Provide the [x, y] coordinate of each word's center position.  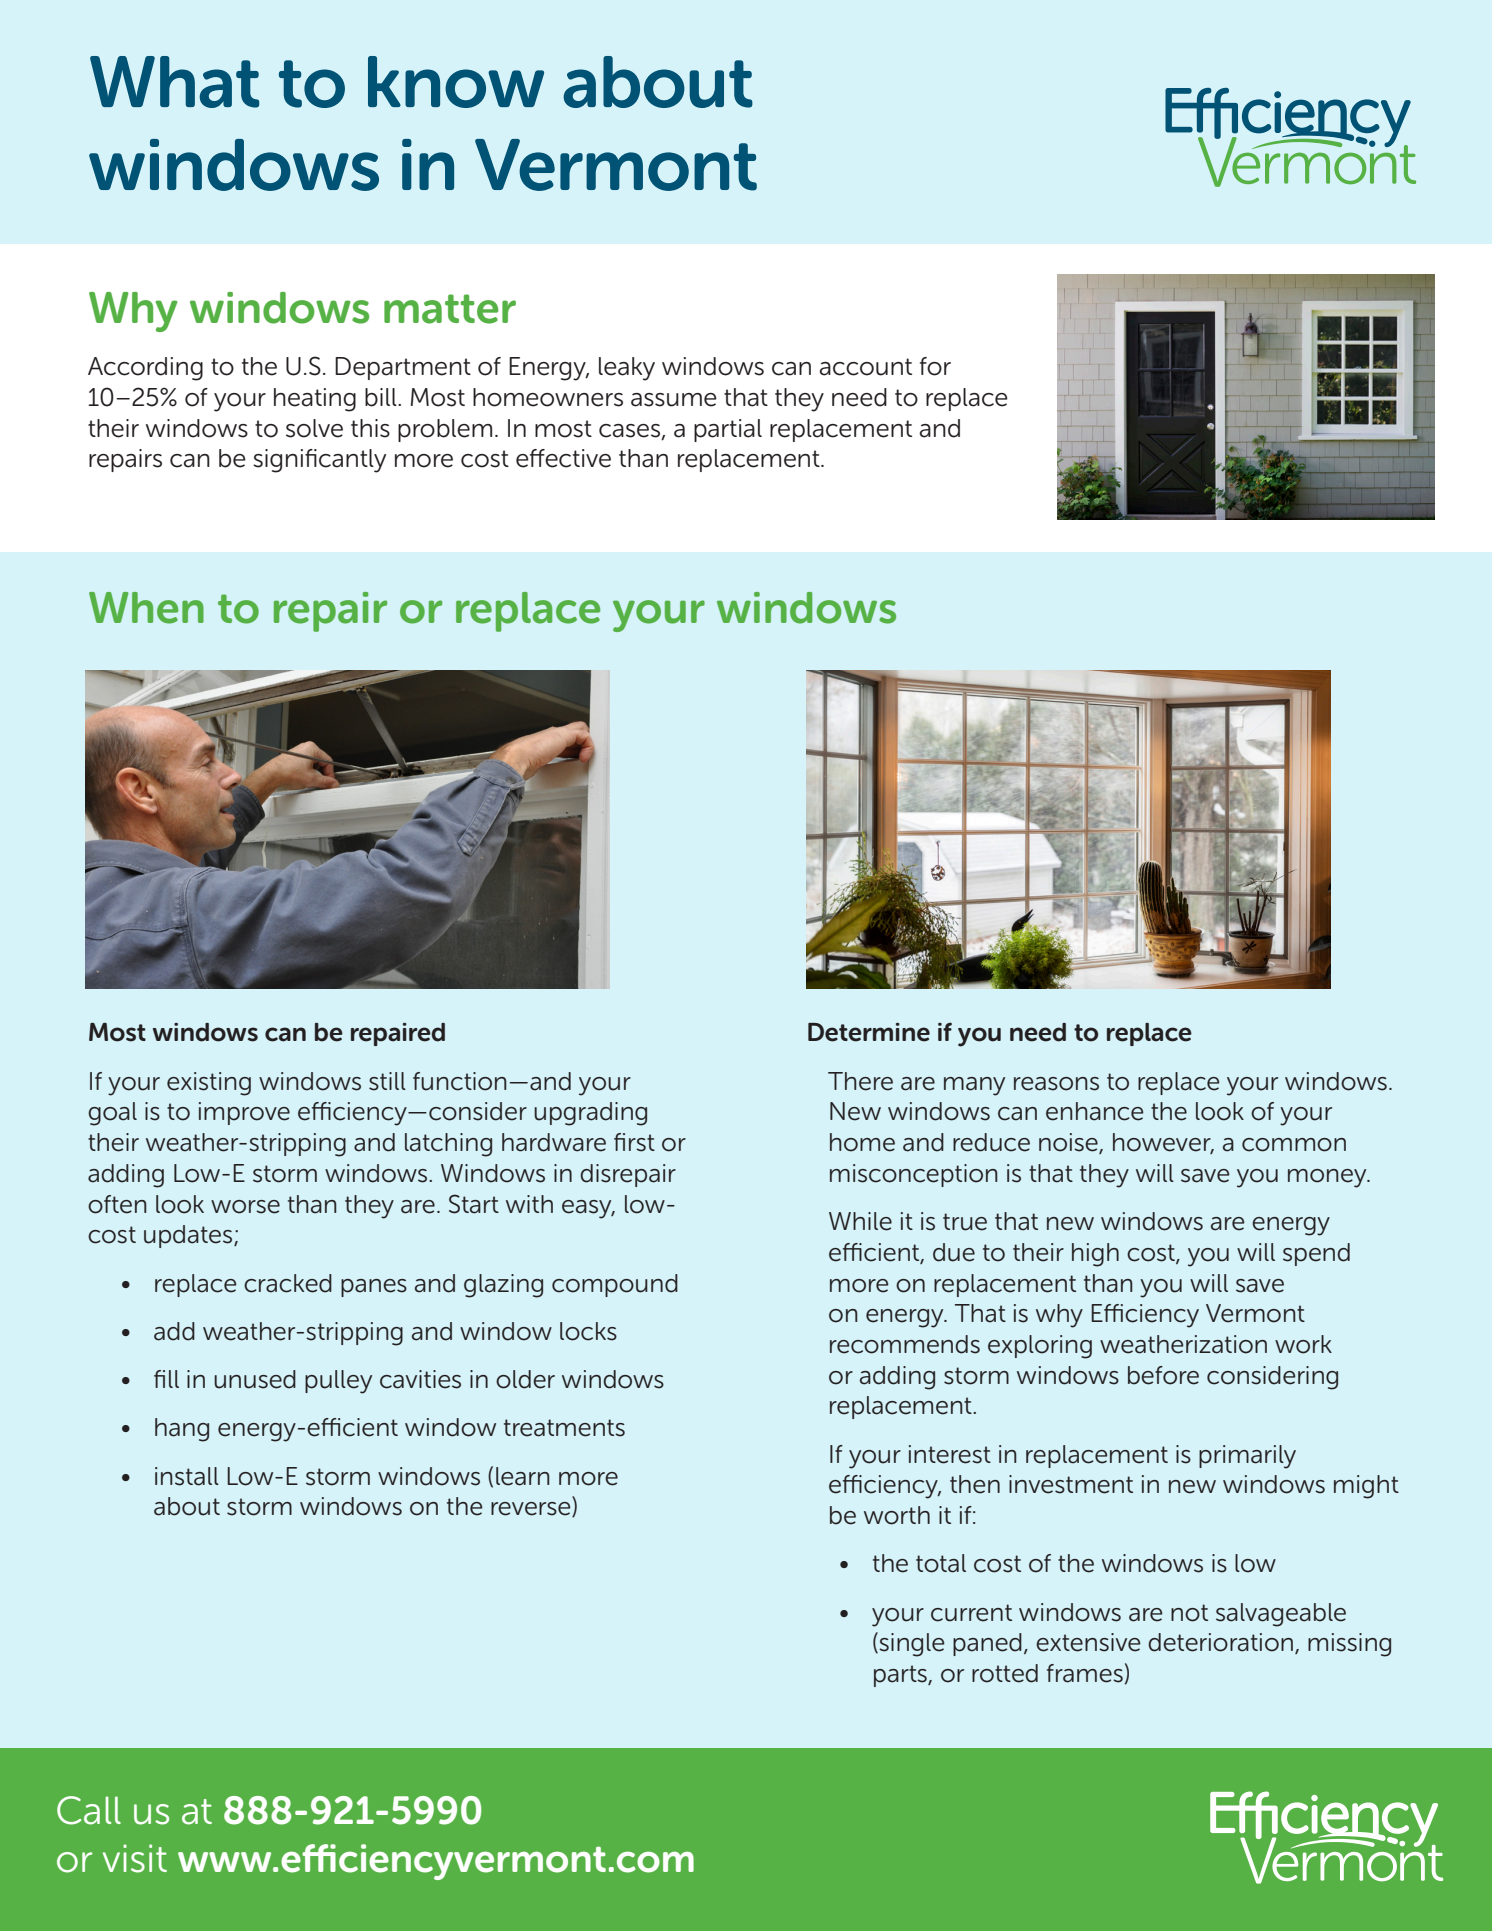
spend [1316, 1254]
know [456, 82]
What [174, 82]
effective [563, 458]
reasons [1056, 1084]
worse [245, 1207]
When [146, 608]
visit [135, 1858]
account [865, 367]
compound [615, 1285]
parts [901, 1676]
